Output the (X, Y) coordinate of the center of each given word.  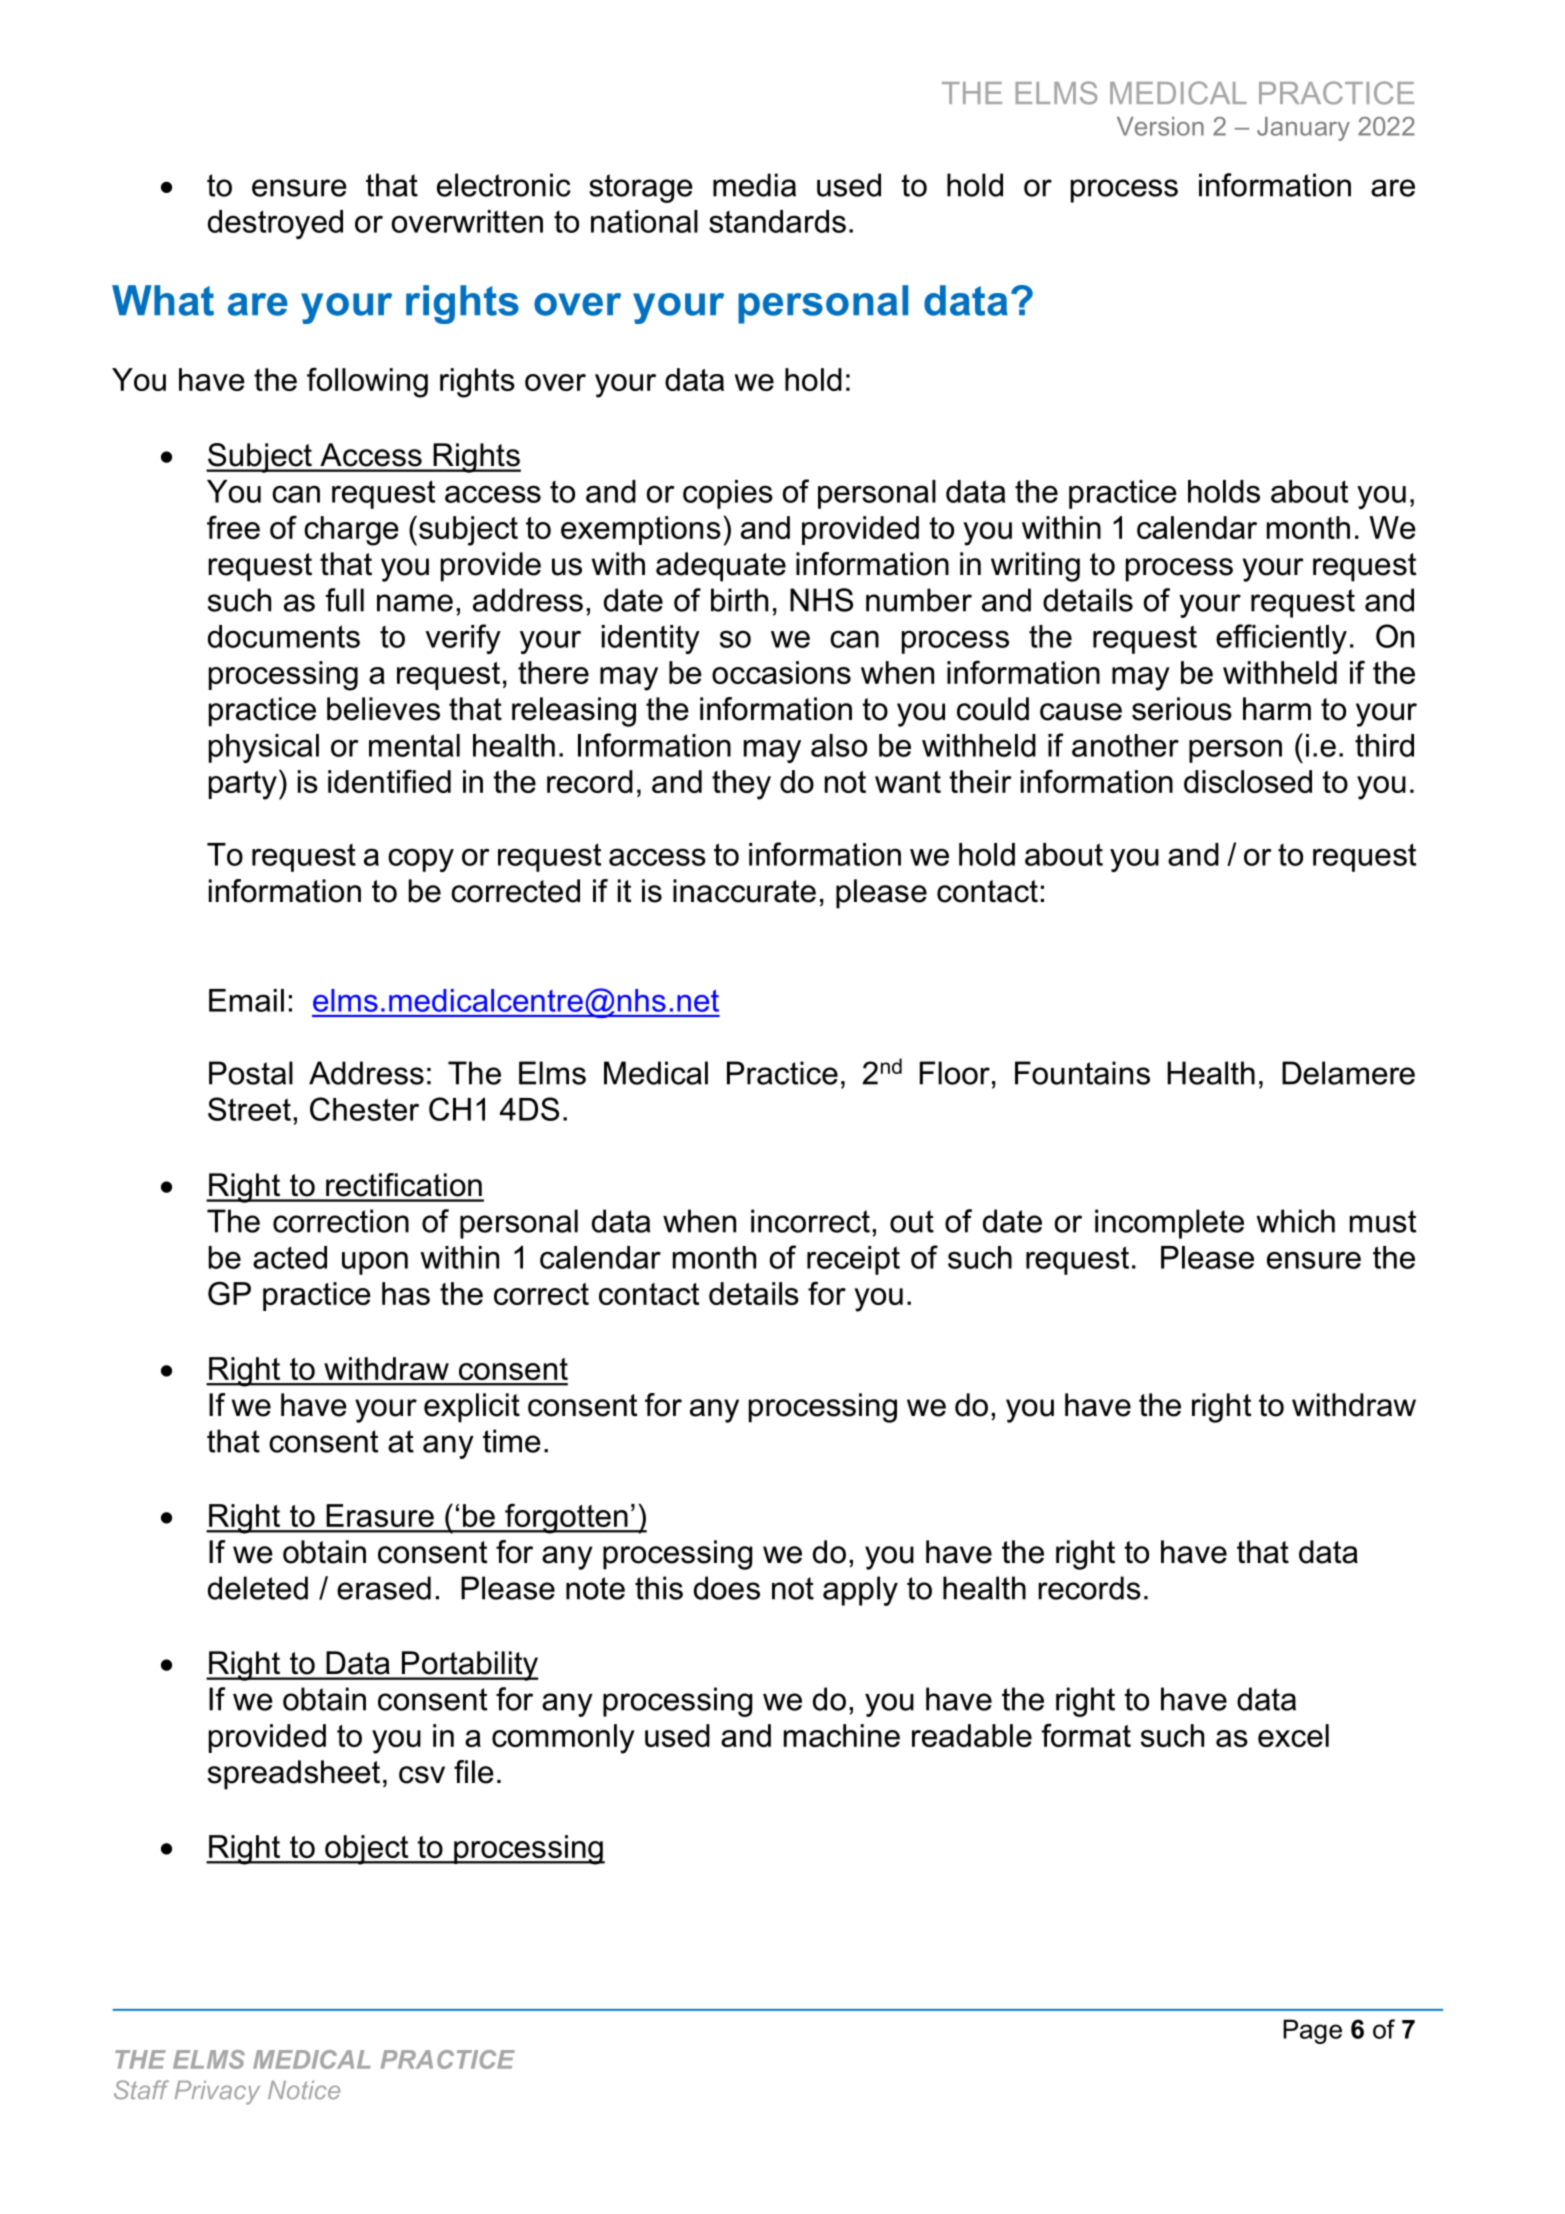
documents (284, 636)
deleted (258, 1588)
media (754, 185)
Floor (955, 1073)
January (1303, 129)
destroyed (275, 224)
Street (249, 1109)
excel (1293, 1735)
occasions (781, 672)
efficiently (1281, 639)
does (727, 1588)
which (1295, 1221)
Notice (304, 2090)
